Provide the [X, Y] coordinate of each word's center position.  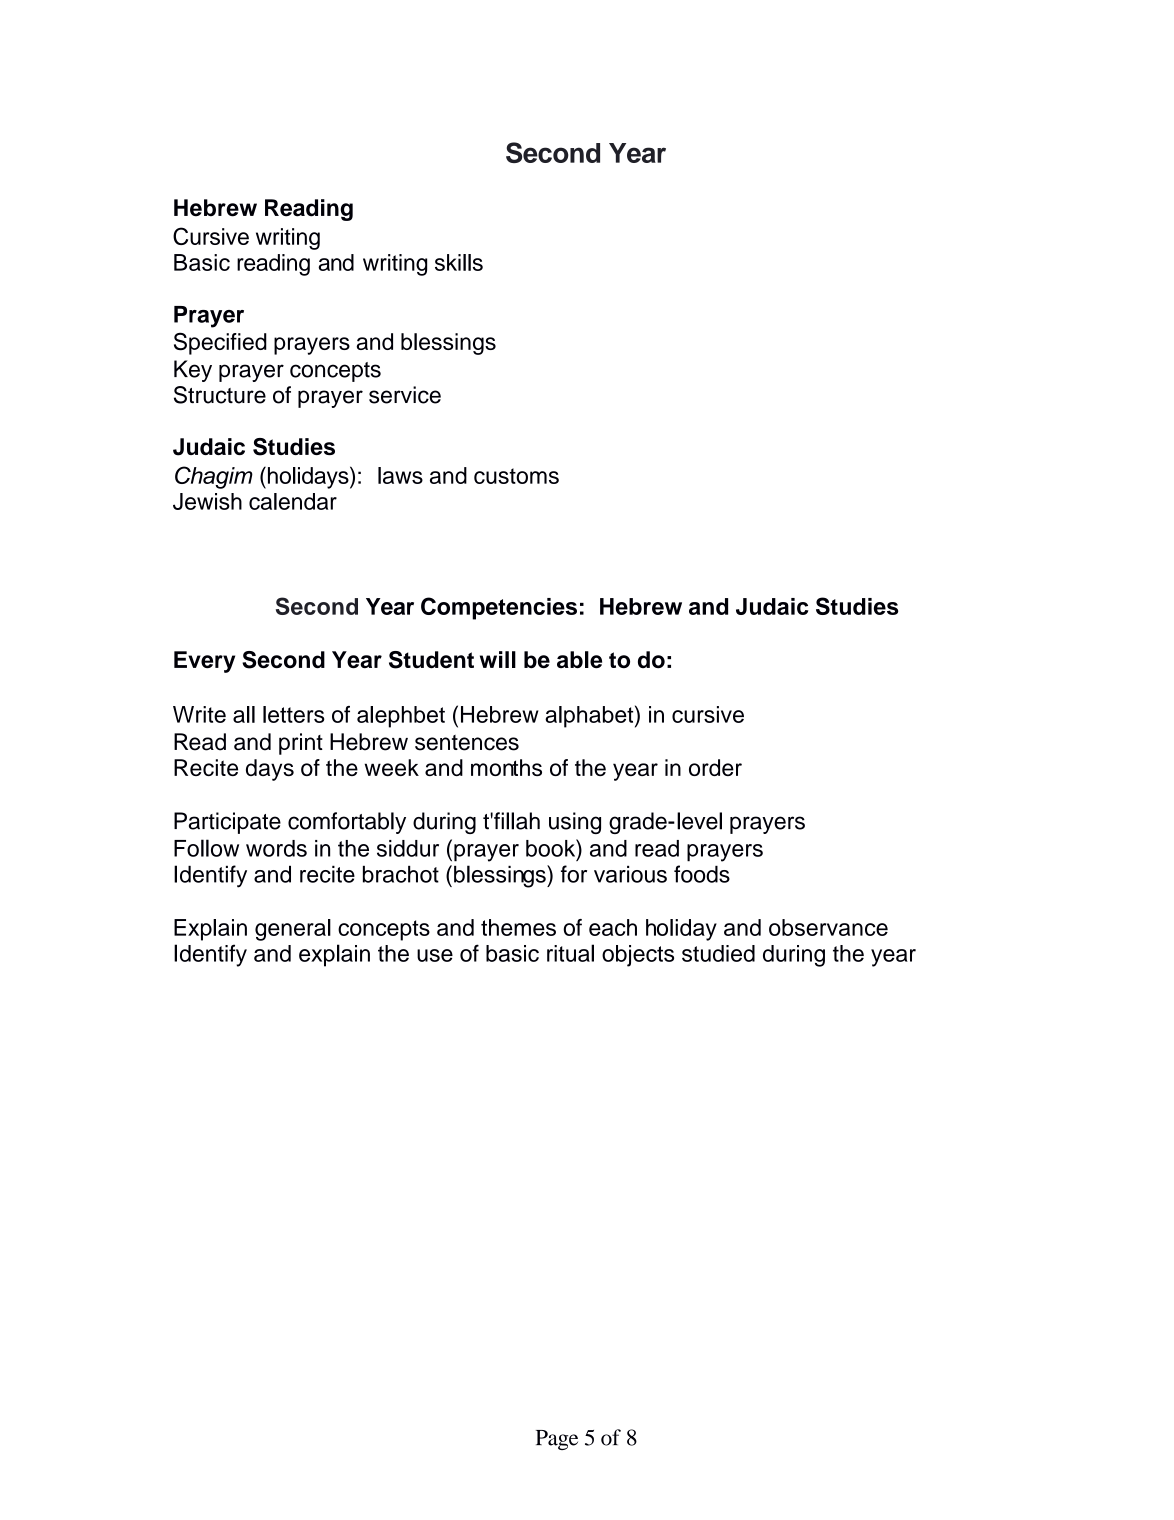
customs [516, 476]
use [435, 955]
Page [557, 1440]
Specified [220, 343]
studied [718, 953]
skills [459, 262]
